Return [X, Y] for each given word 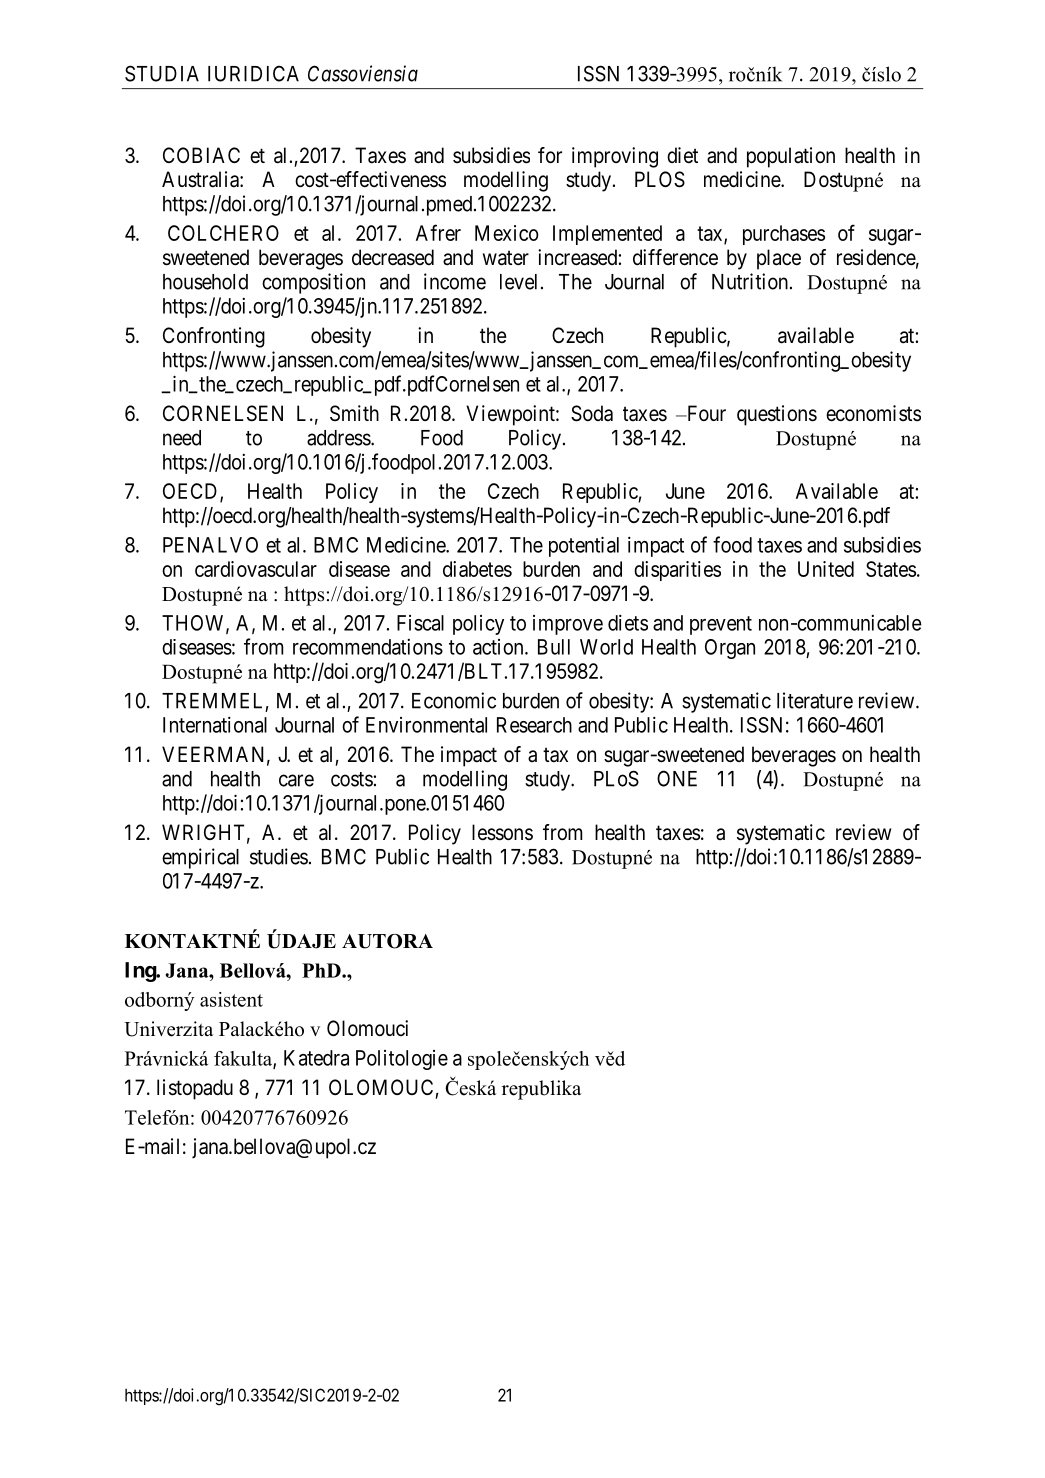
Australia [201, 179]
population [791, 157]
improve [568, 625]
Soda [592, 413]
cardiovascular [256, 569]
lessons [502, 832]
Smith [354, 413]
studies [279, 856]
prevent [721, 625]
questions [777, 415]
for [550, 155]
